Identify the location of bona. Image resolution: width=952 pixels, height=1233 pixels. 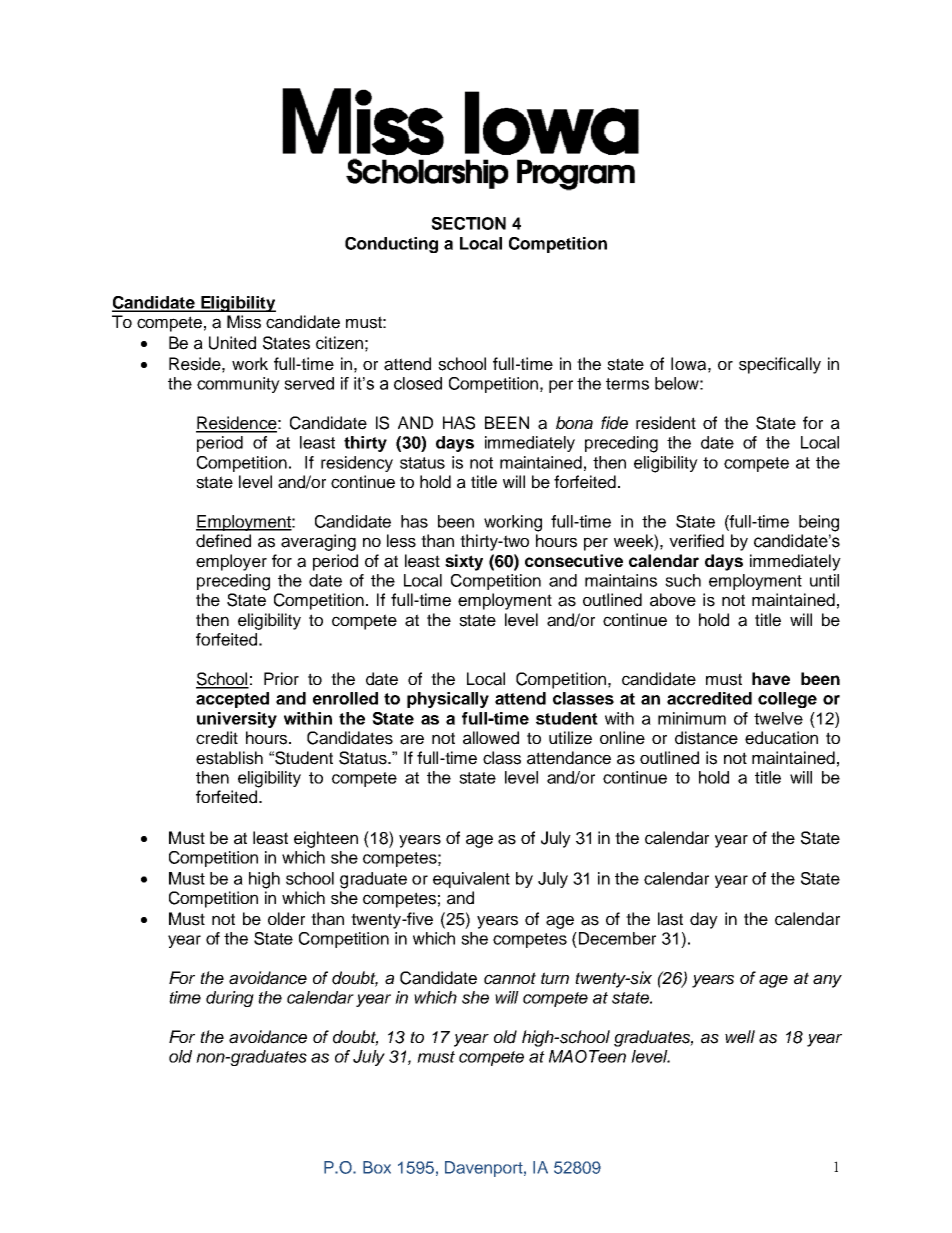
(574, 423).
